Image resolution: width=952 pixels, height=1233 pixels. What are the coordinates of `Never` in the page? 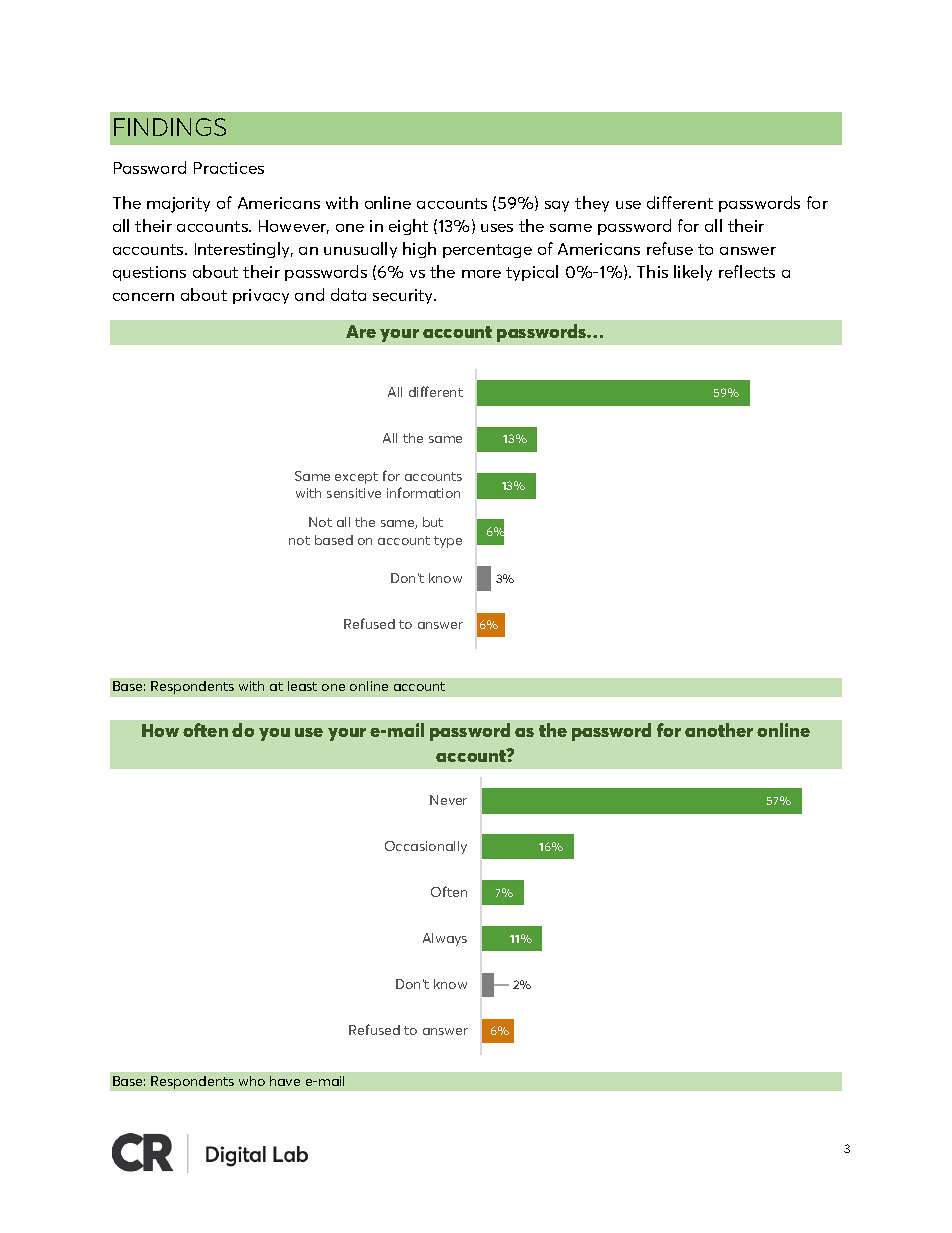 It's located at (448, 800).
